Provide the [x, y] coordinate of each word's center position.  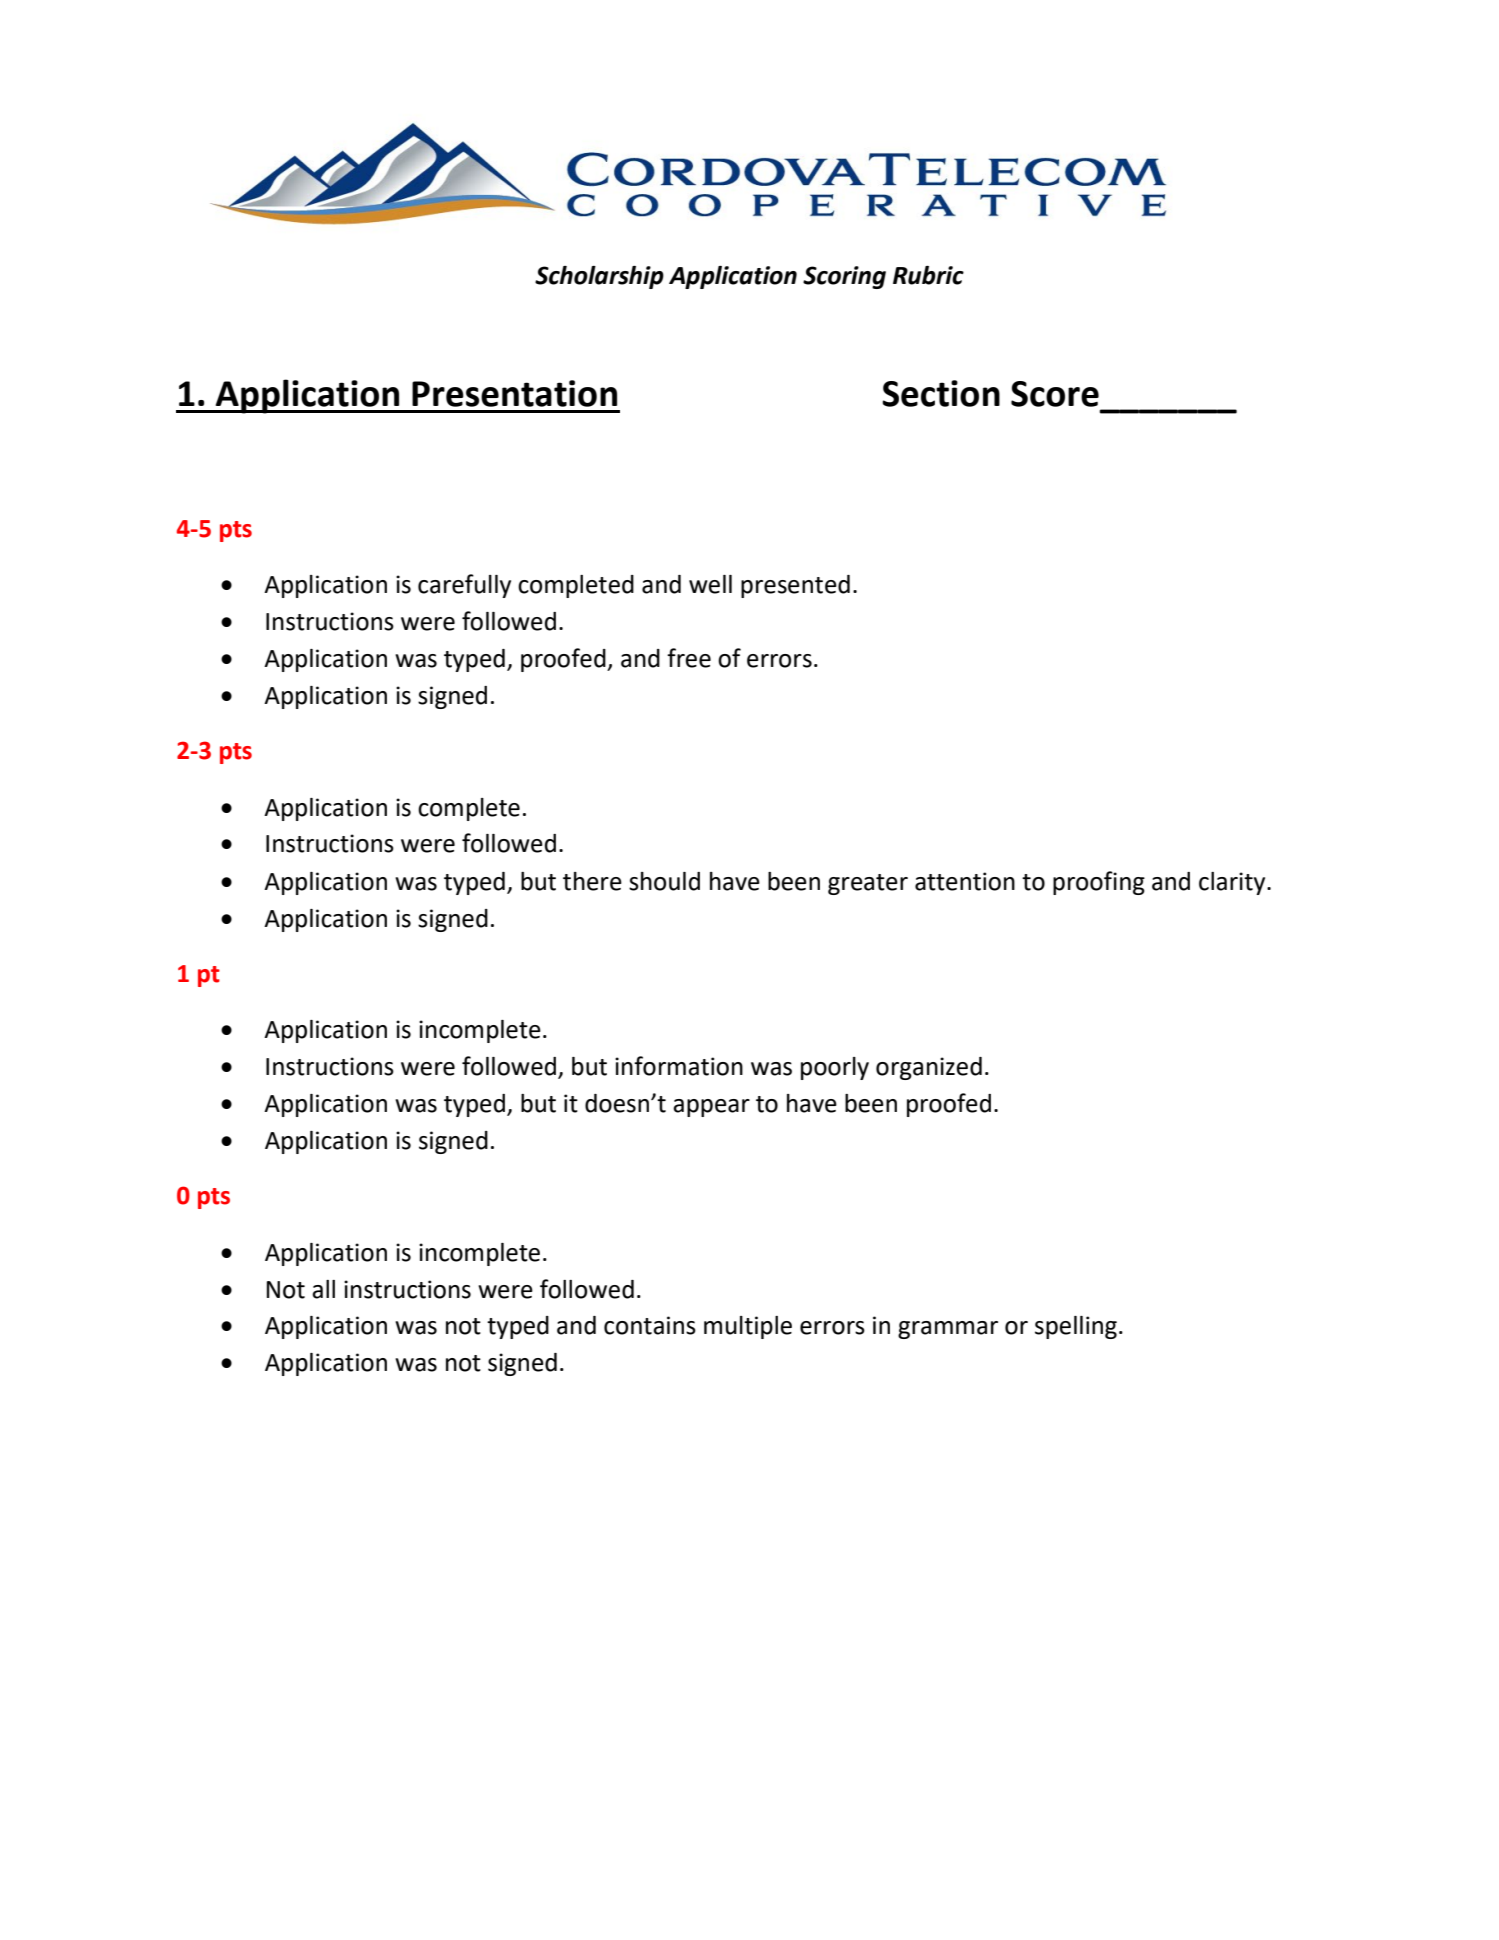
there [592, 881]
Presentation [514, 393]
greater [868, 884]
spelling [1076, 1327]
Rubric [928, 275]
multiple [748, 1327]
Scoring [844, 277]
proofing [1099, 883]
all [323, 1289]
